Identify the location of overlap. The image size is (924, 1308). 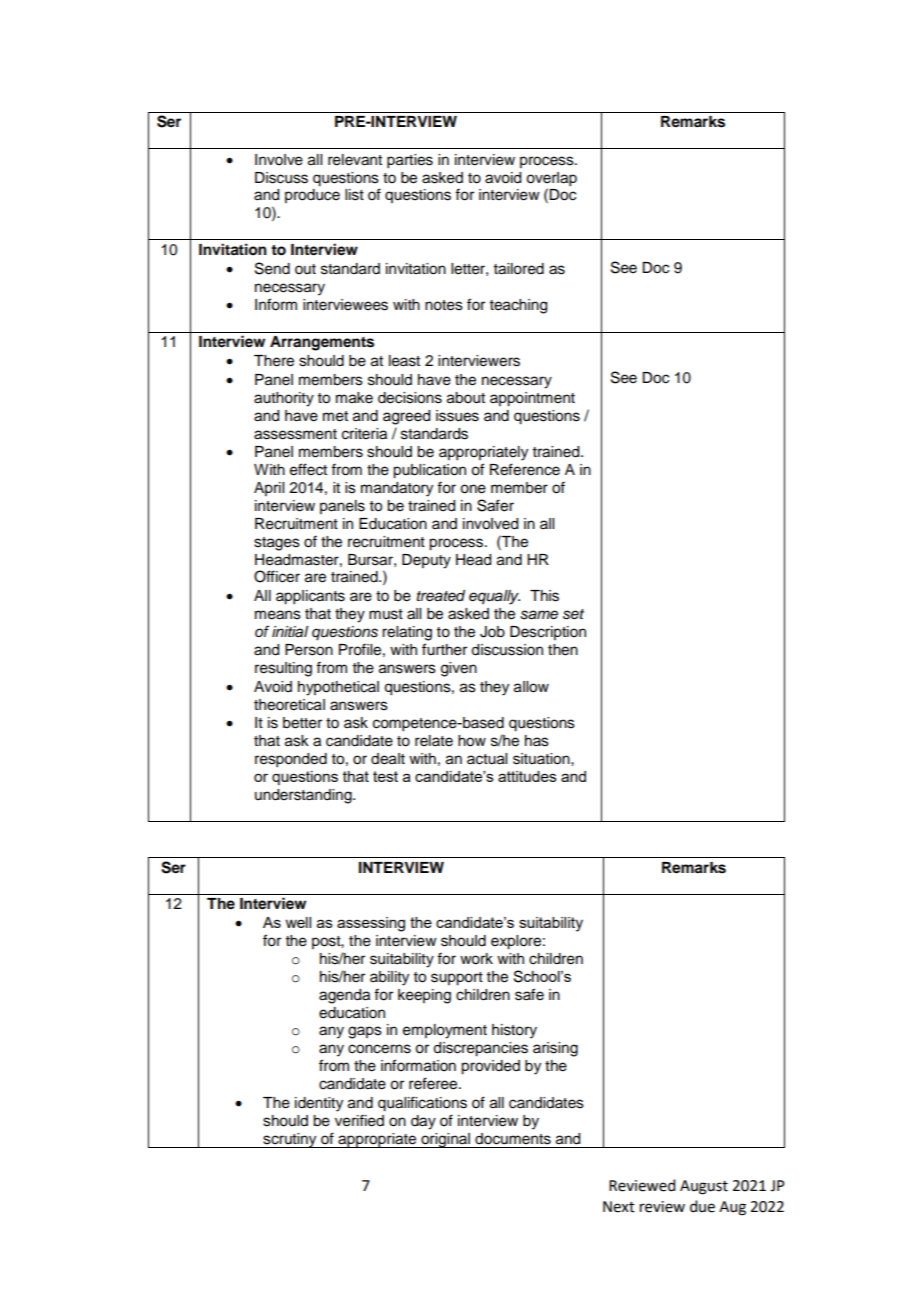
(551, 179).
